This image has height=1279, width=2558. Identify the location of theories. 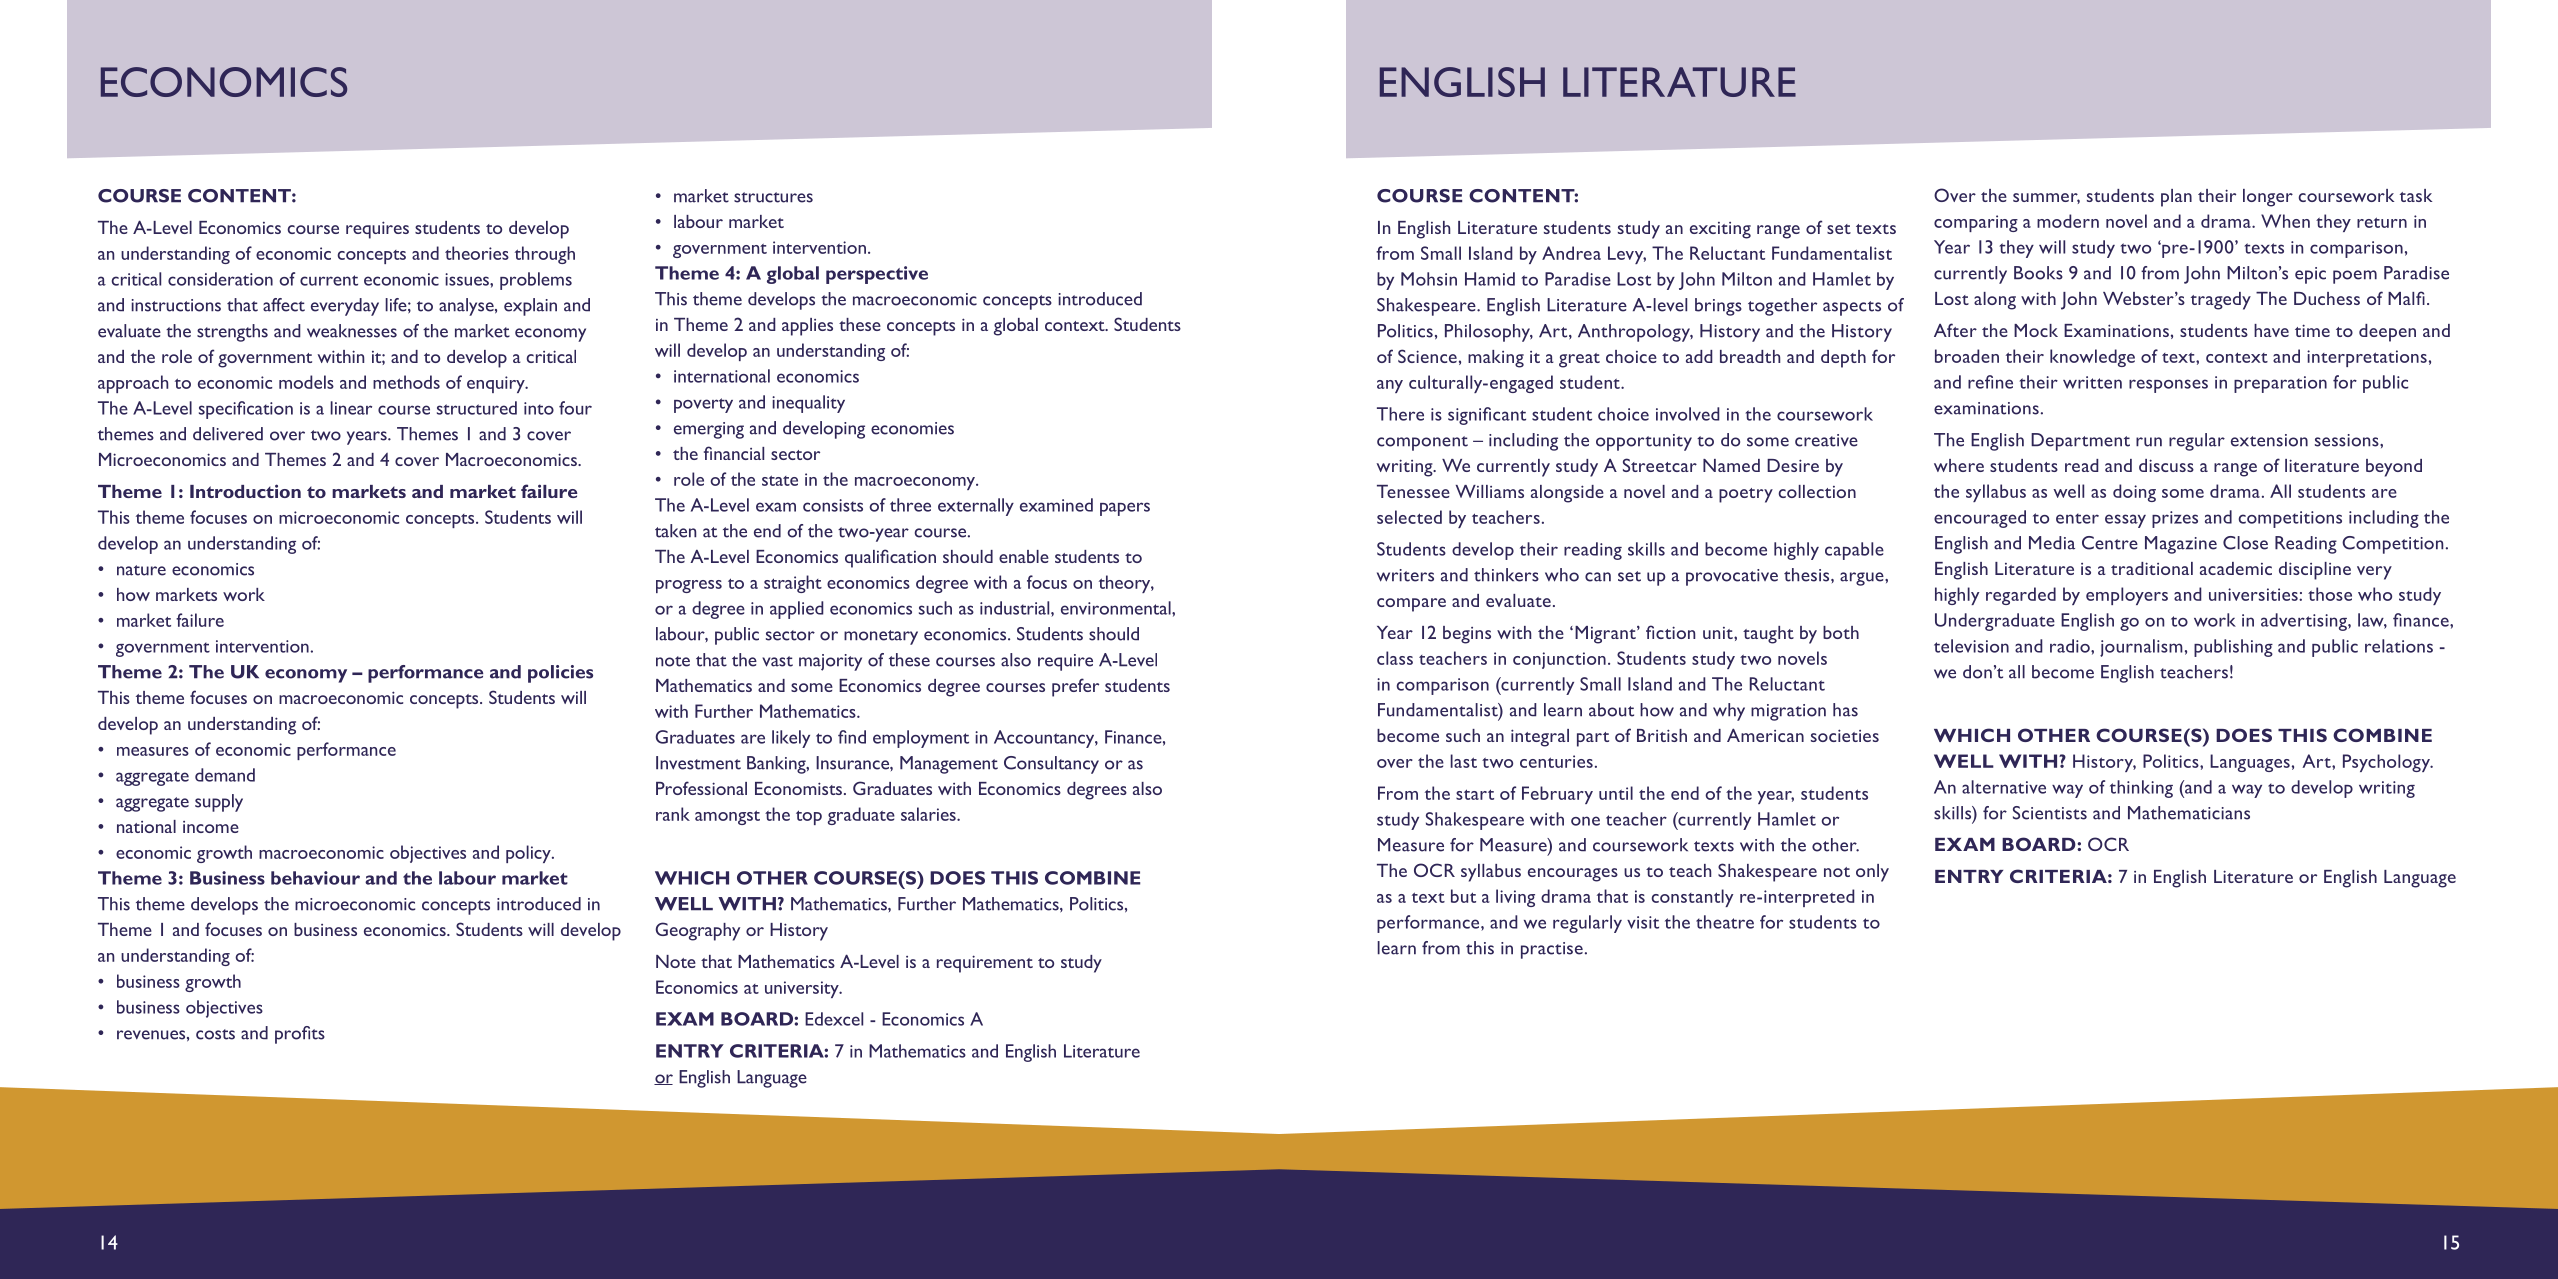
(477, 253).
